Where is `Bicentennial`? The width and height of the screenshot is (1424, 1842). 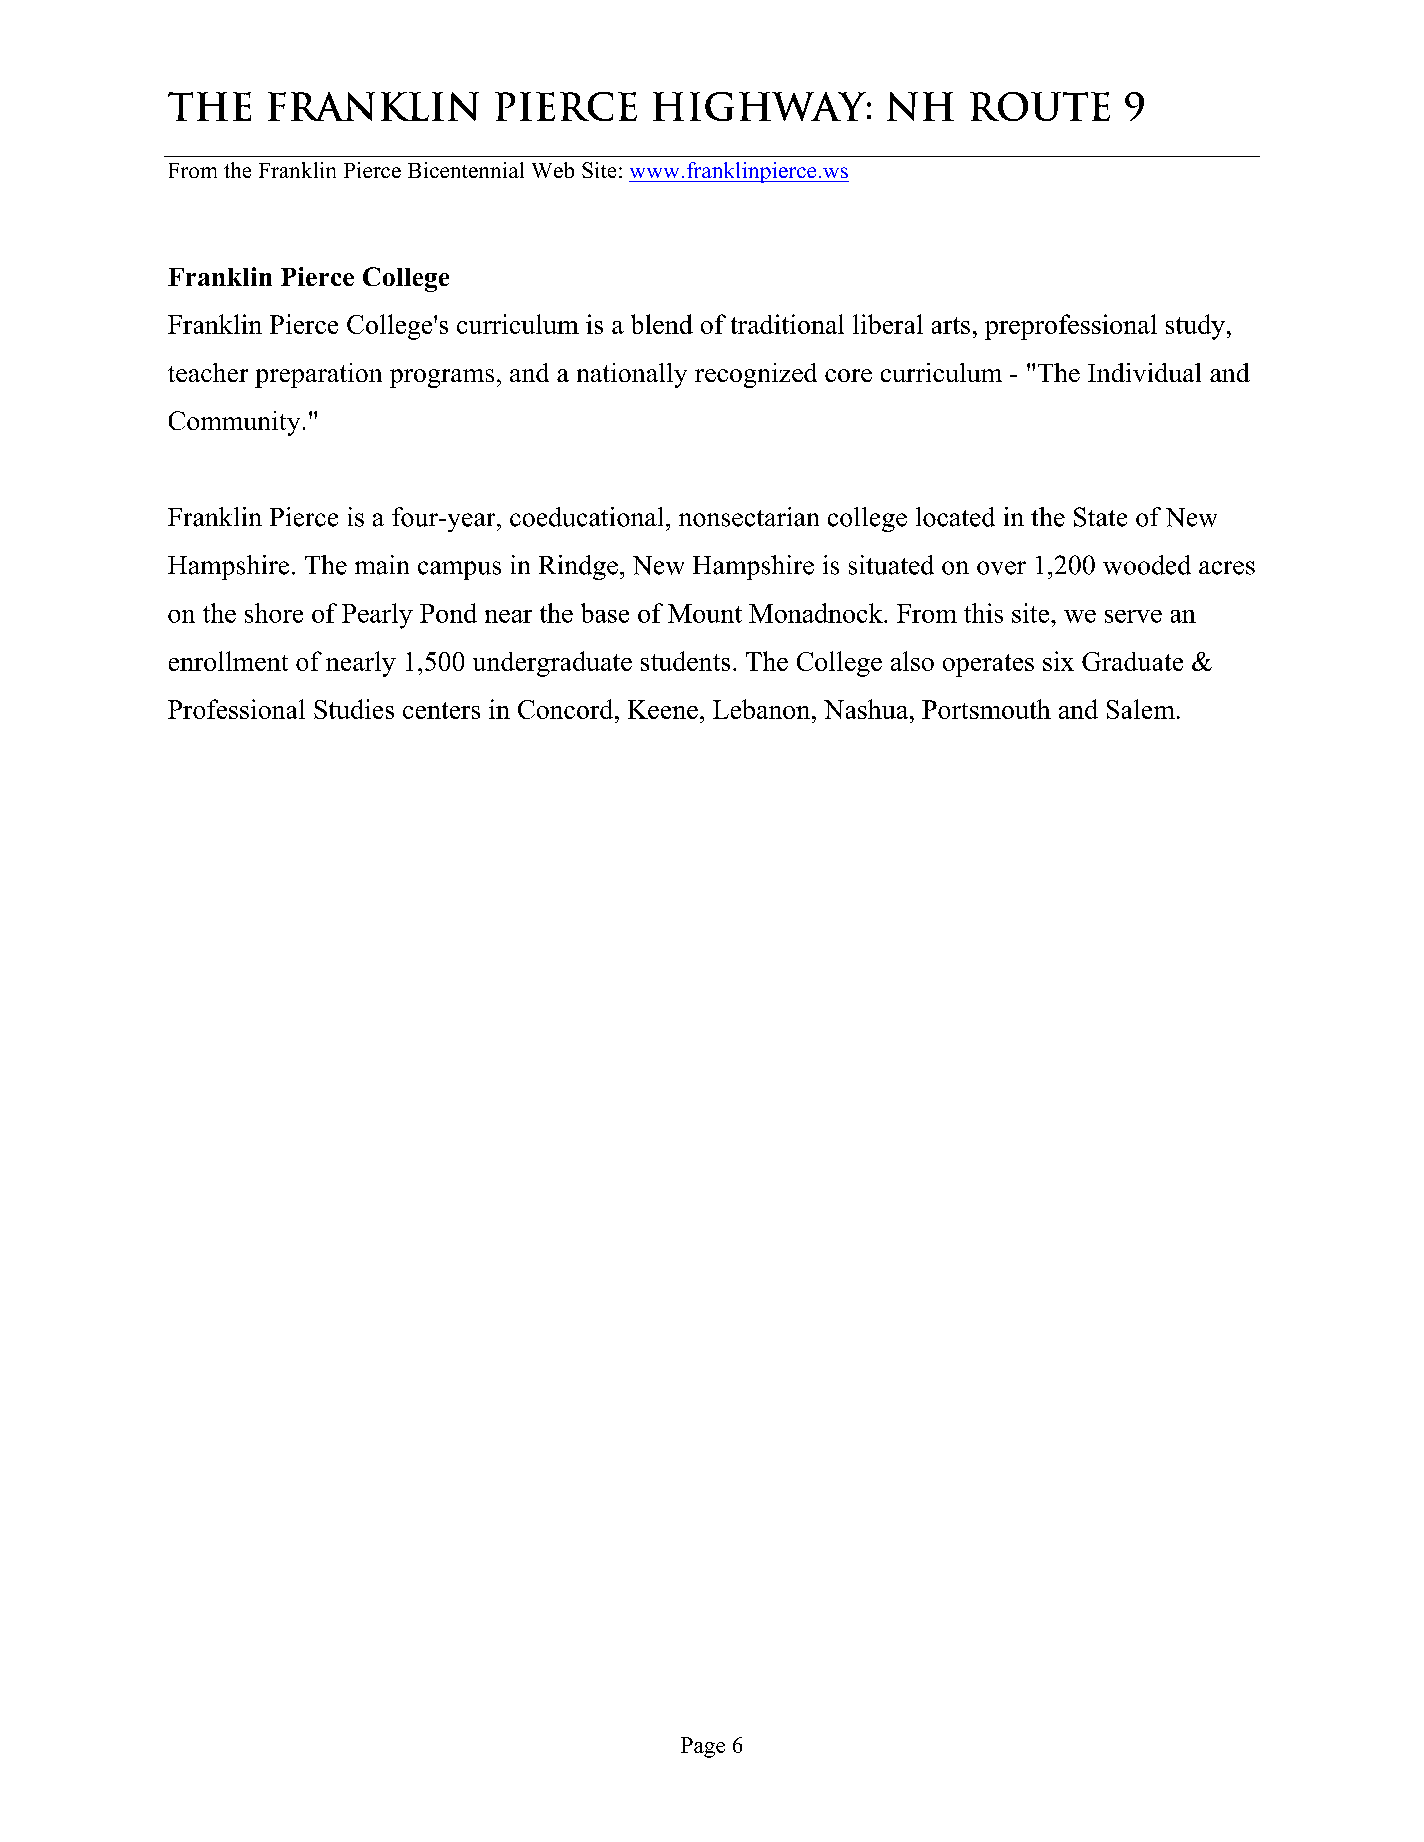 Bicentennial is located at coordinates (466, 170).
